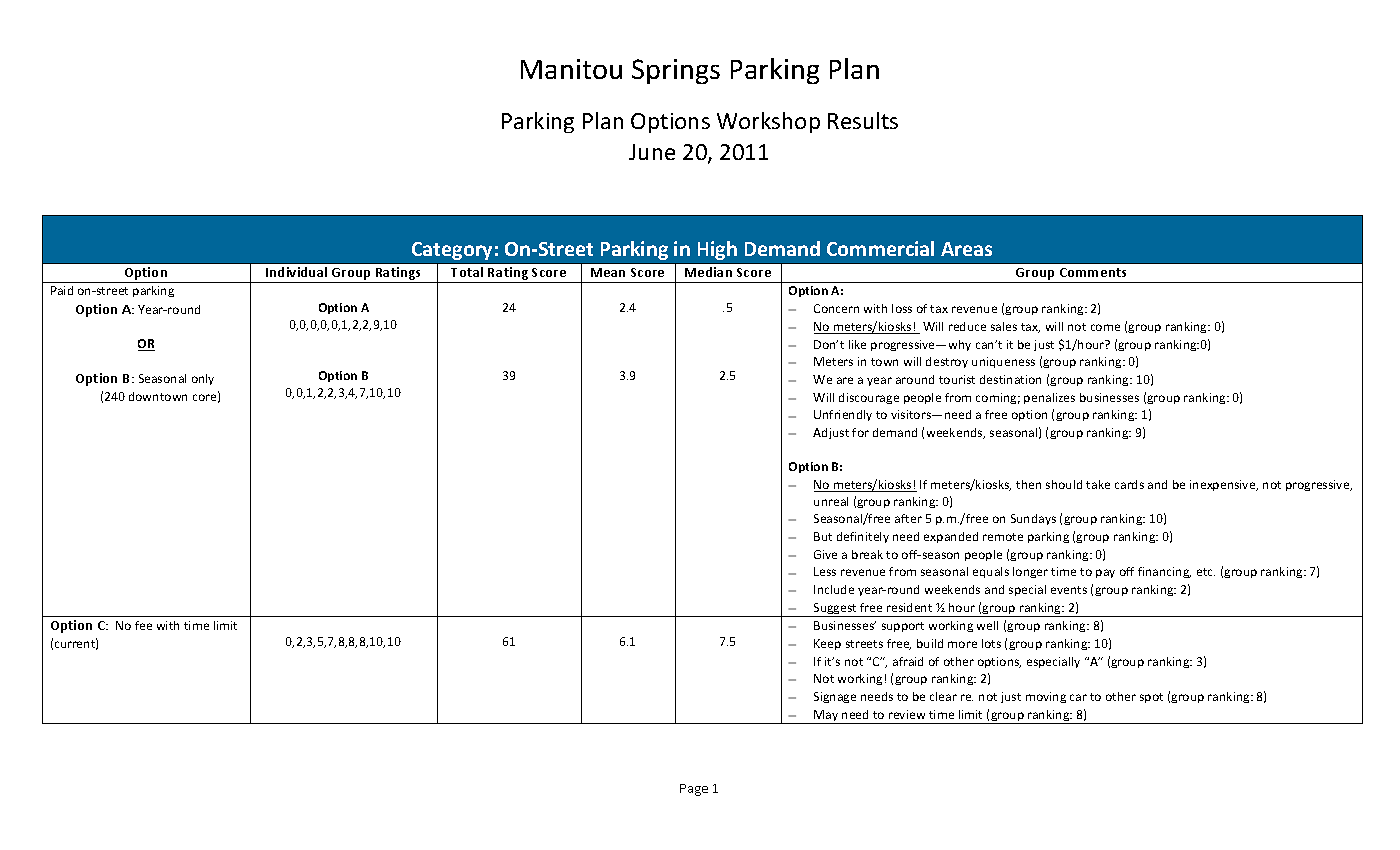 The width and height of the document is (1400, 850). What do you see at coordinates (1105, 327) in the document?
I see `come` at bounding box center [1105, 327].
